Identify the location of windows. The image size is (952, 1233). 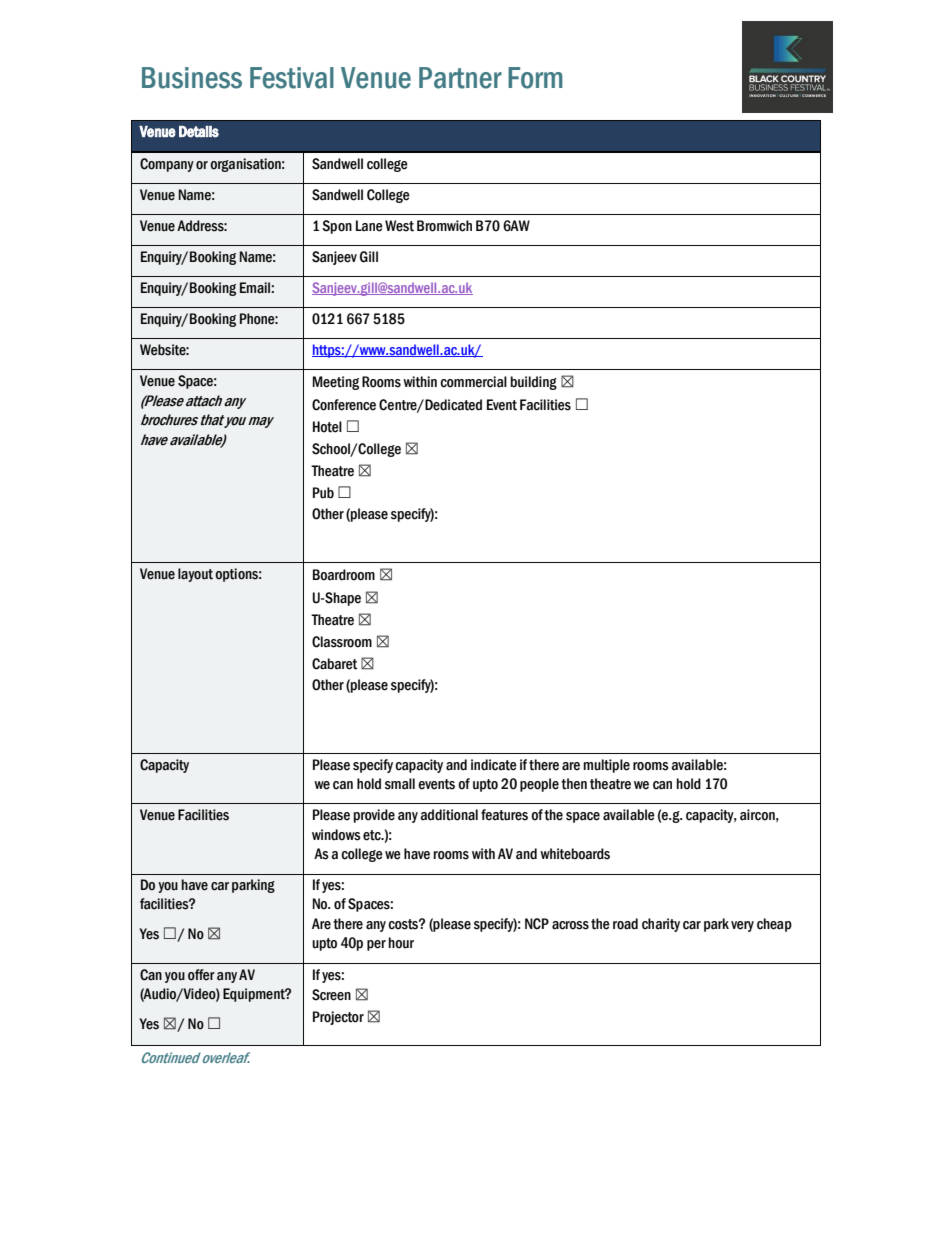
(336, 835).
